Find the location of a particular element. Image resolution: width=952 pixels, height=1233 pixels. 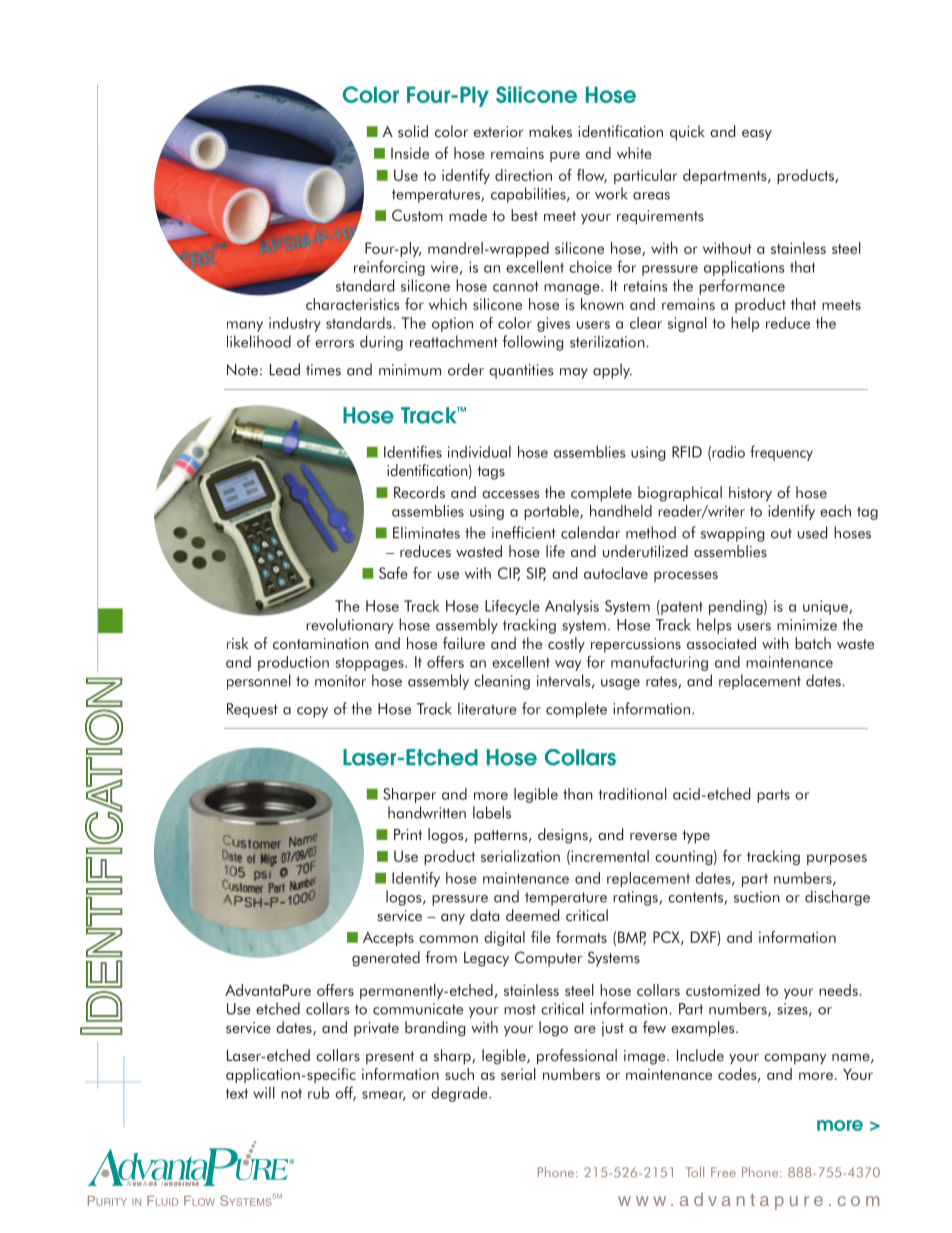

accesses is located at coordinates (510, 495).
